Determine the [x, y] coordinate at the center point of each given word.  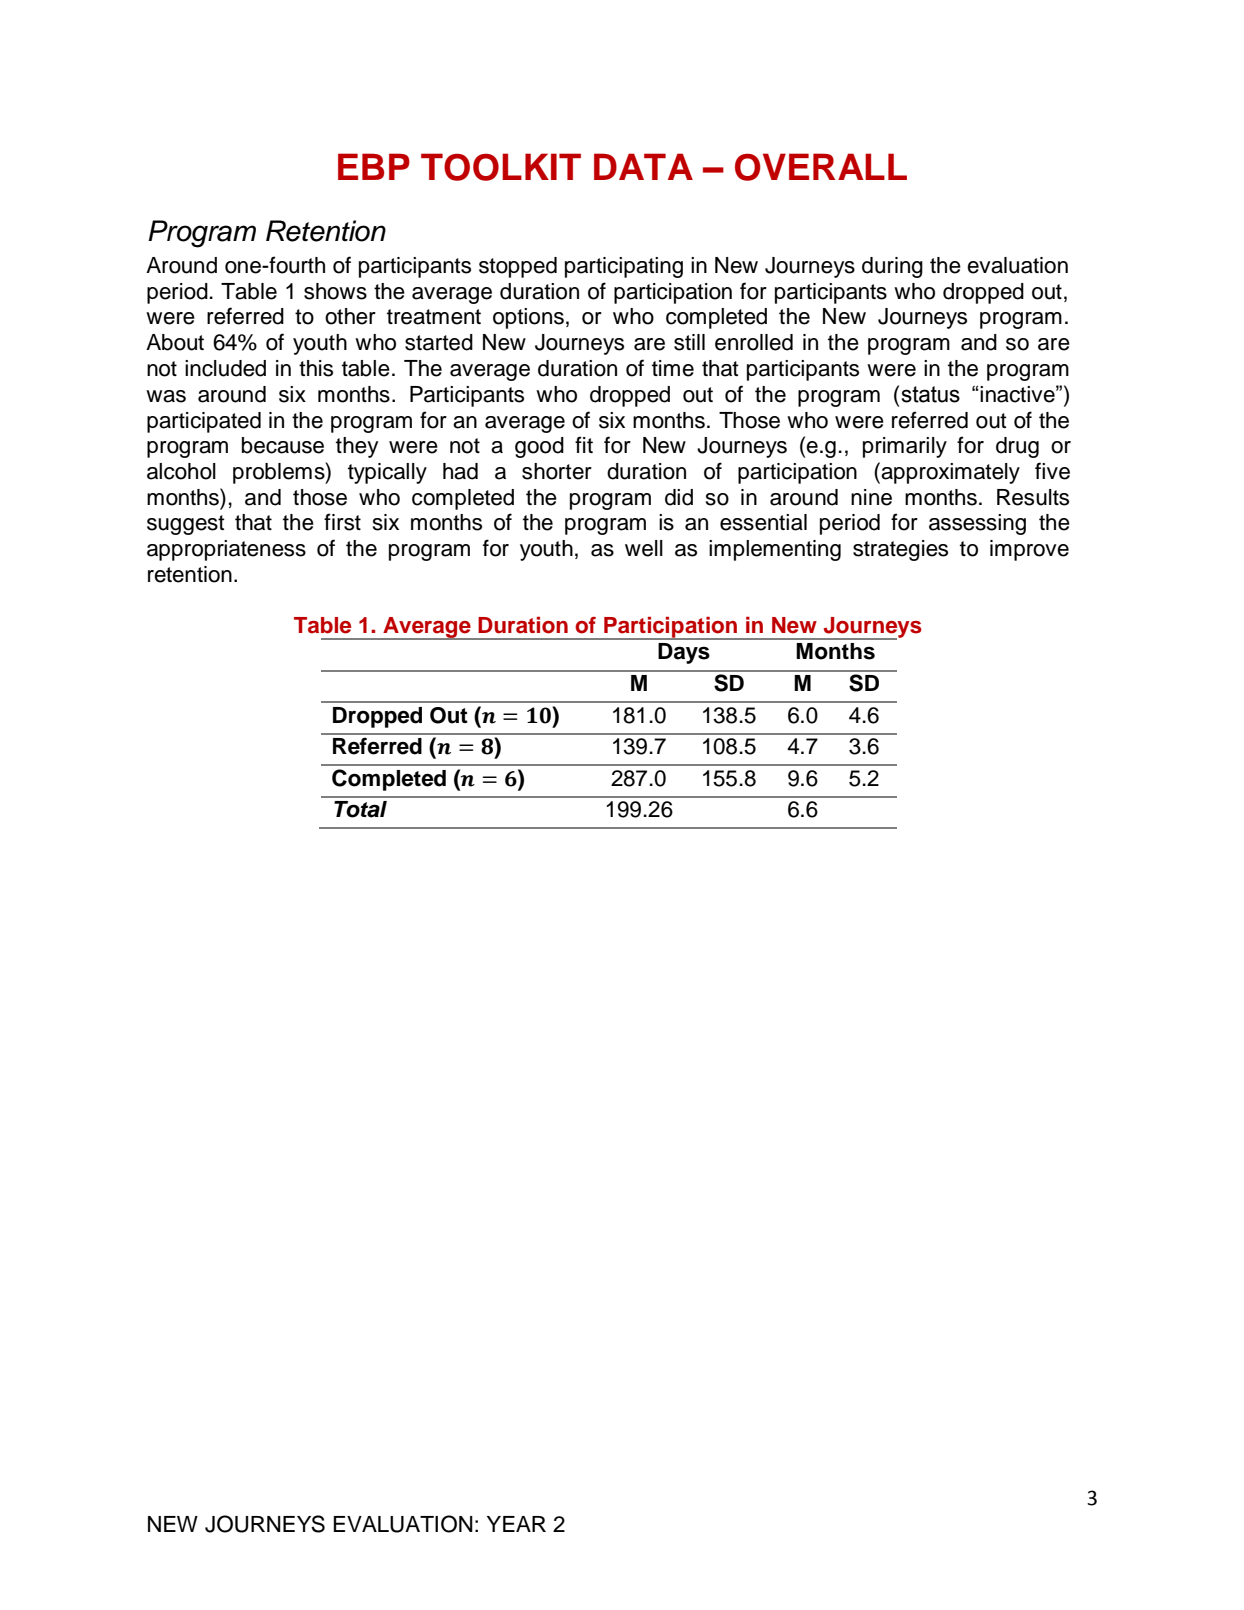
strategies [900, 550]
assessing [977, 524]
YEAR [516, 1524]
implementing [775, 550]
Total [360, 809]
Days [684, 653]
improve [1029, 550]
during [892, 267]
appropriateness [226, 550]
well [644, 548]
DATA [643, 166]
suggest [186, 525]
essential [763, 522]
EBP [374, 166]
